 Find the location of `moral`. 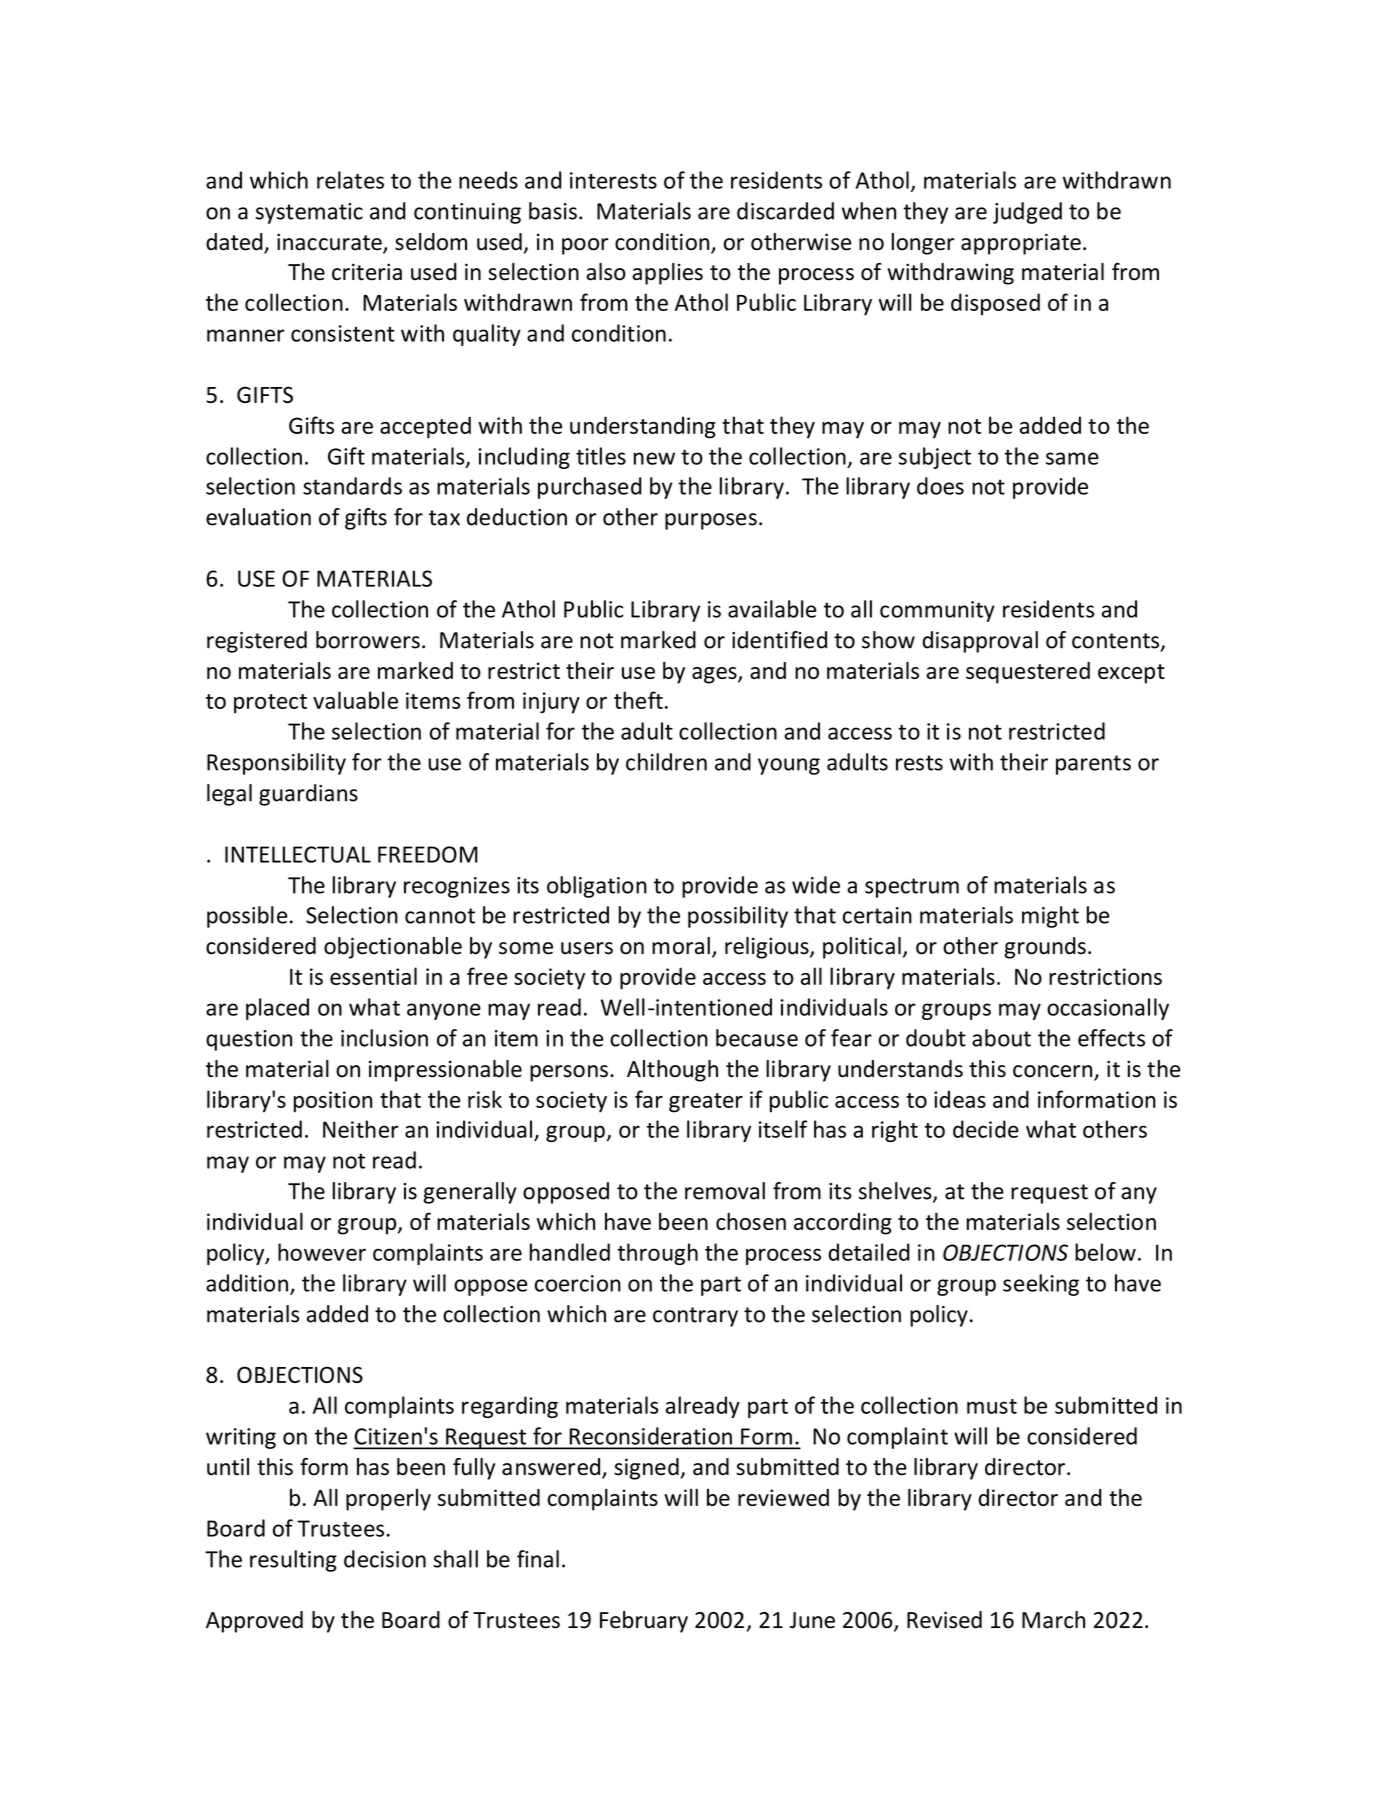

moral is located at coordinates (681, 946).
